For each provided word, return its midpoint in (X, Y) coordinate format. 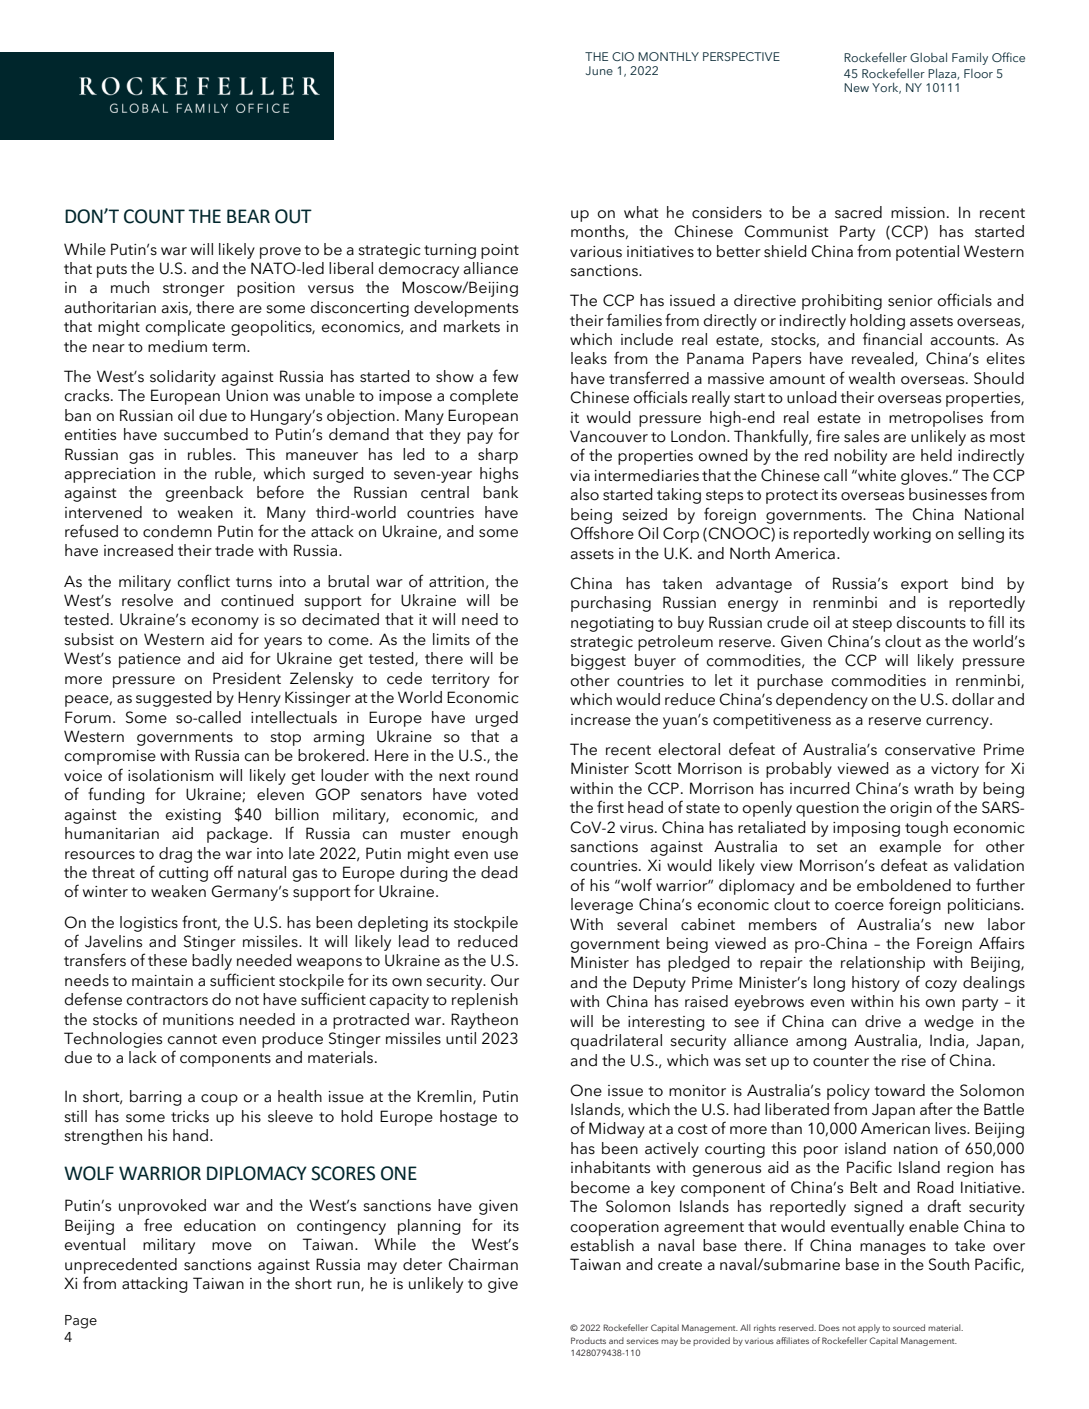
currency (958, 723)
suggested (174, 699)
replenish (485, 1001)
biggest (598, 662)
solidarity (183, 378)
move (232, 1246)
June (599, 70)
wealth (872, 378)
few (505, 376)
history (876, 984)
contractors (167, 1000)
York (886, 88)
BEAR (248, 216)
